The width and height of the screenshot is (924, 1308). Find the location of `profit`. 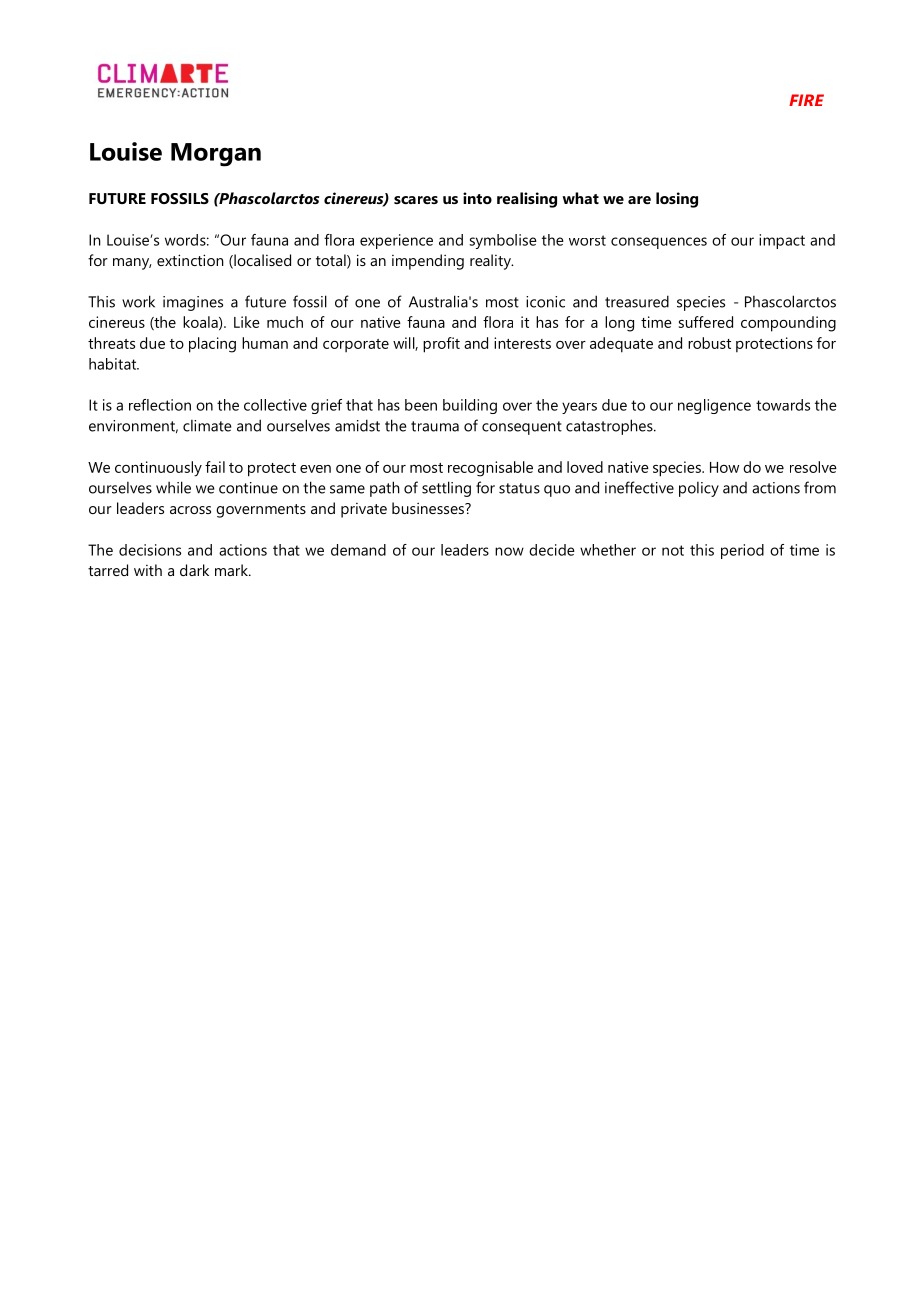

profit is located at coordinates (441, 345).
